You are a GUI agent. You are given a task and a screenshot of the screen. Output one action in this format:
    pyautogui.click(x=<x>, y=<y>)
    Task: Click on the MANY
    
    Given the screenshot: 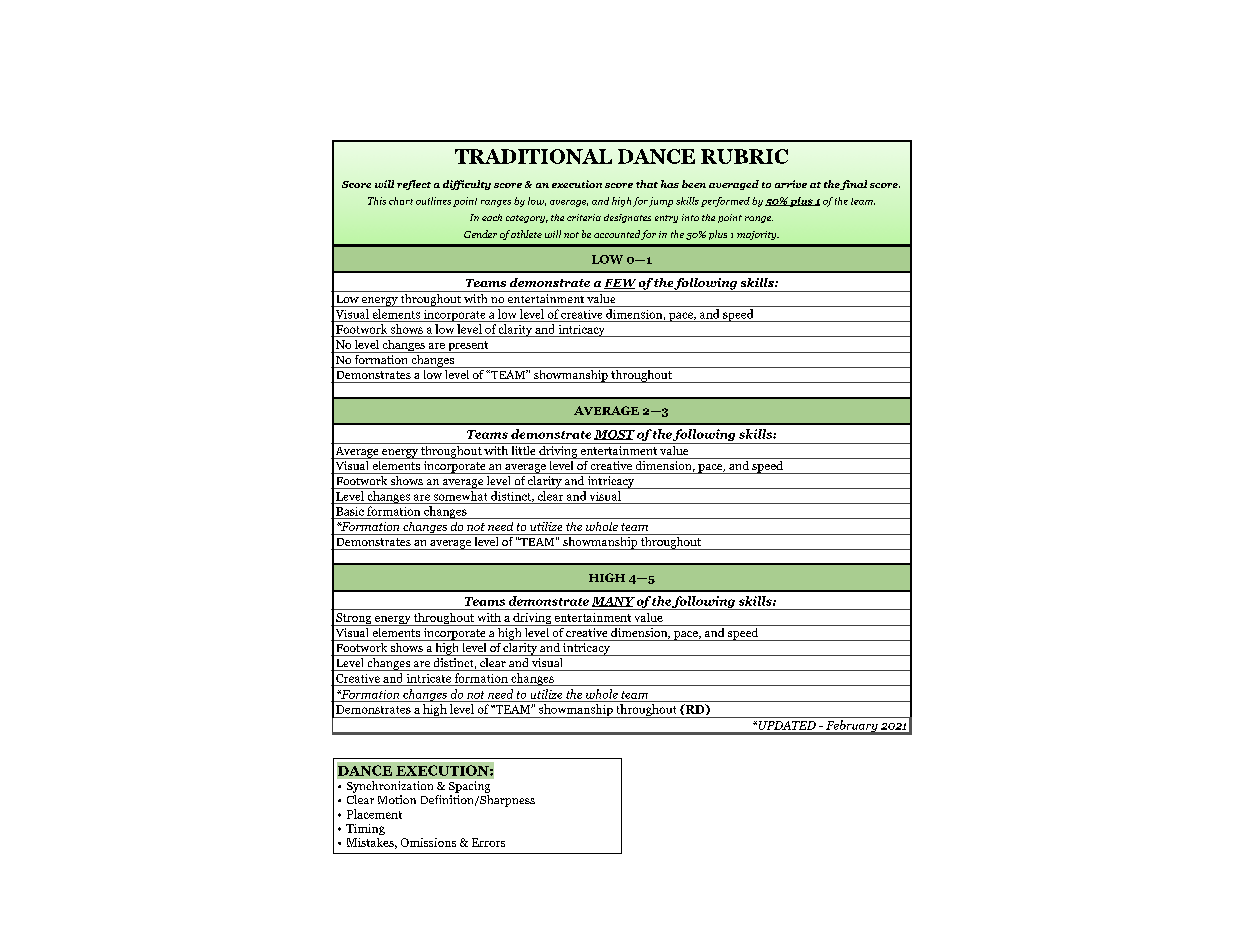 What is the action you would take?
    pyautogui.click(x=613, y=602)
